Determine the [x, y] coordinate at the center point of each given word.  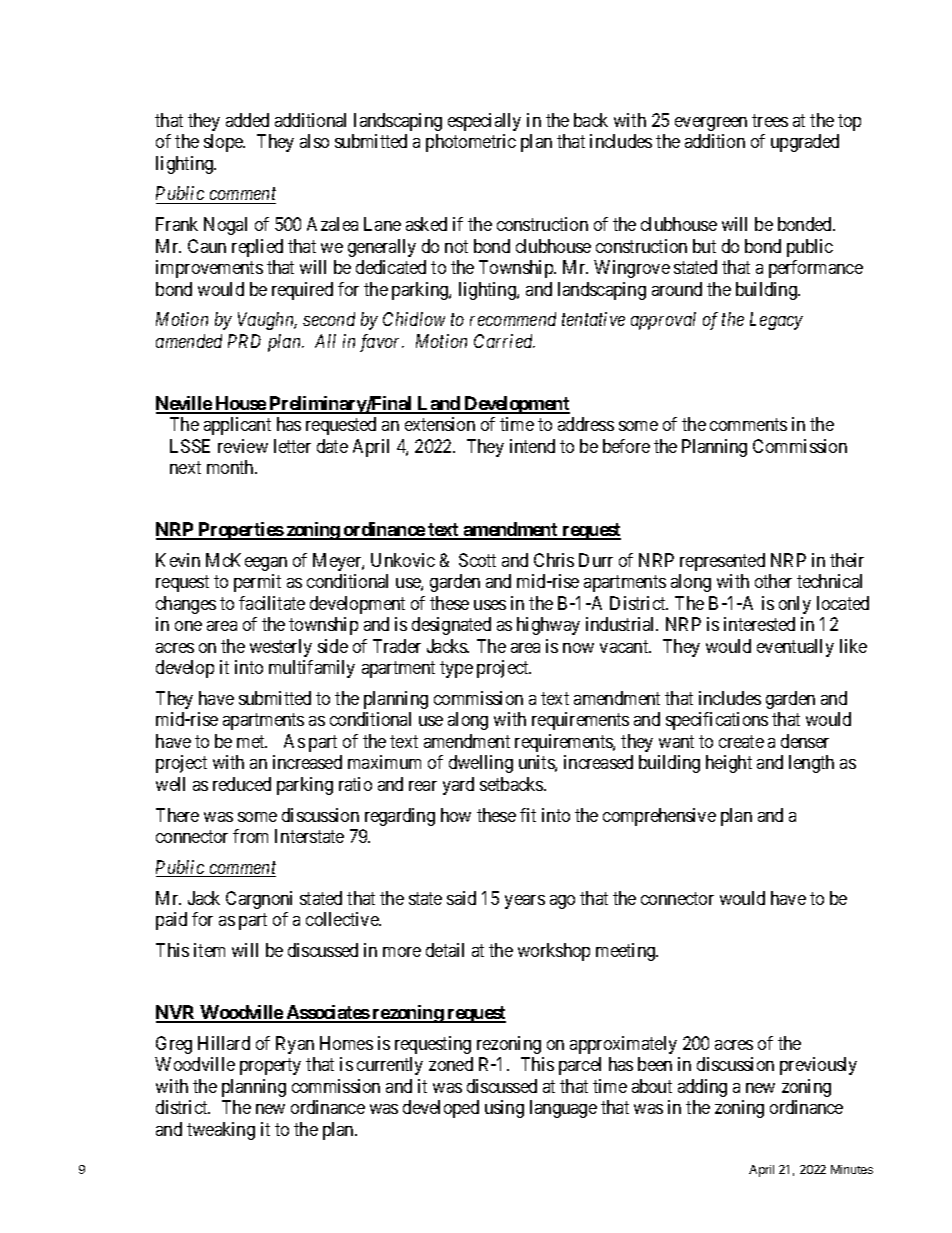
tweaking [221, 1131]
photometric [471, 143]
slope [224, 143]
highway [548, 626]
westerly [281, 648]
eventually [795, 648]
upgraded [805, 143]
